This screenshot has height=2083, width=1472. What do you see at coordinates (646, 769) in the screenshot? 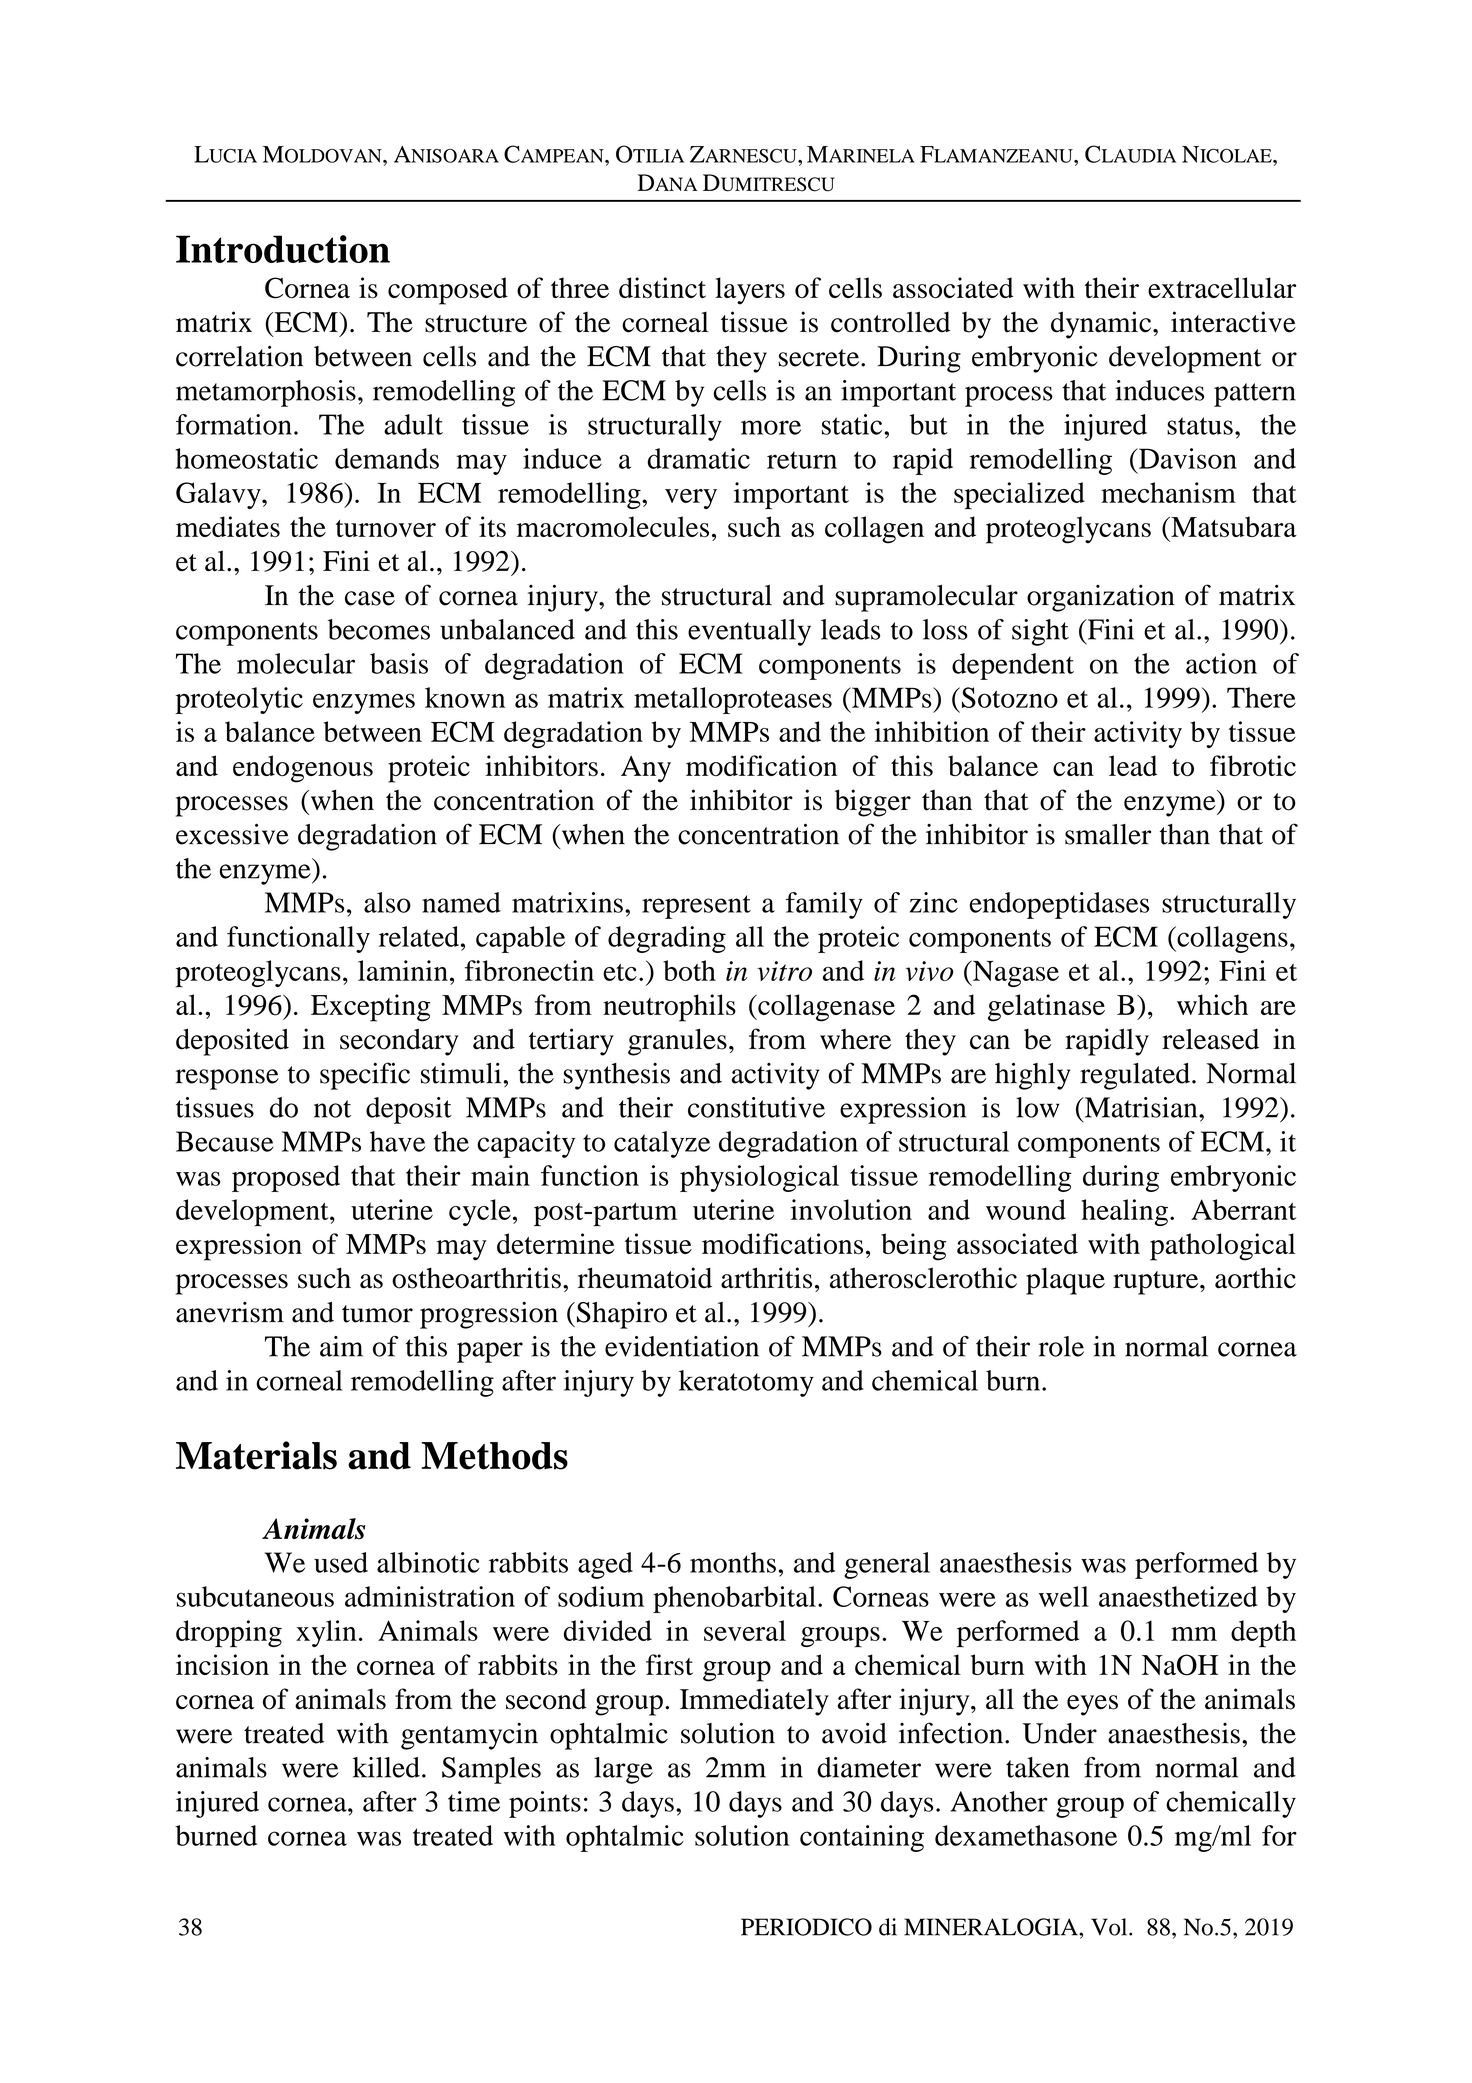
I see `Any` at bounding box center [646, 769].
